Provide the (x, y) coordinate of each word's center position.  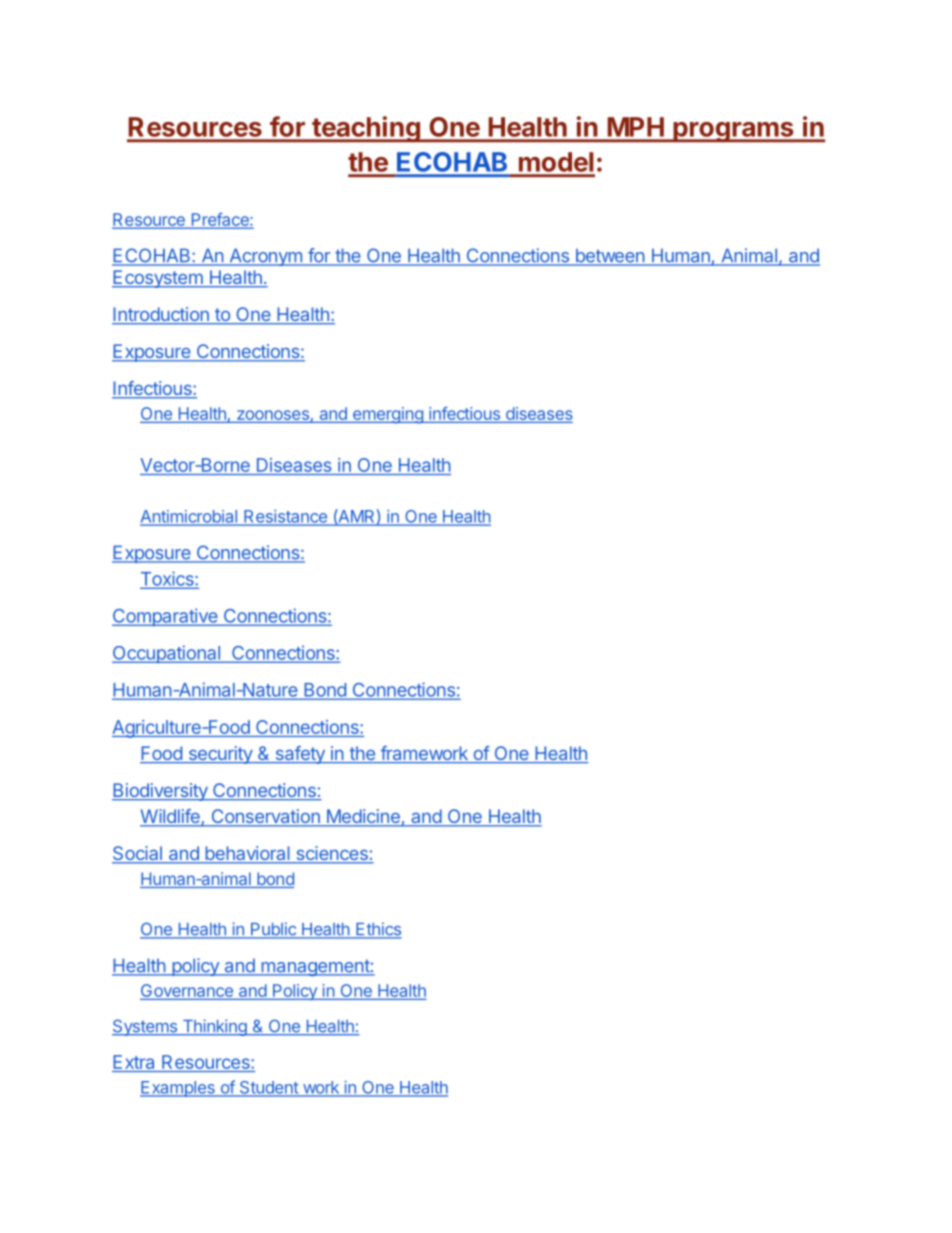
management (315, 967)
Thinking (214, 1027)
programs (733, 132)
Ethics (378, 930)
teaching (366, 129)
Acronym (265, 257)
